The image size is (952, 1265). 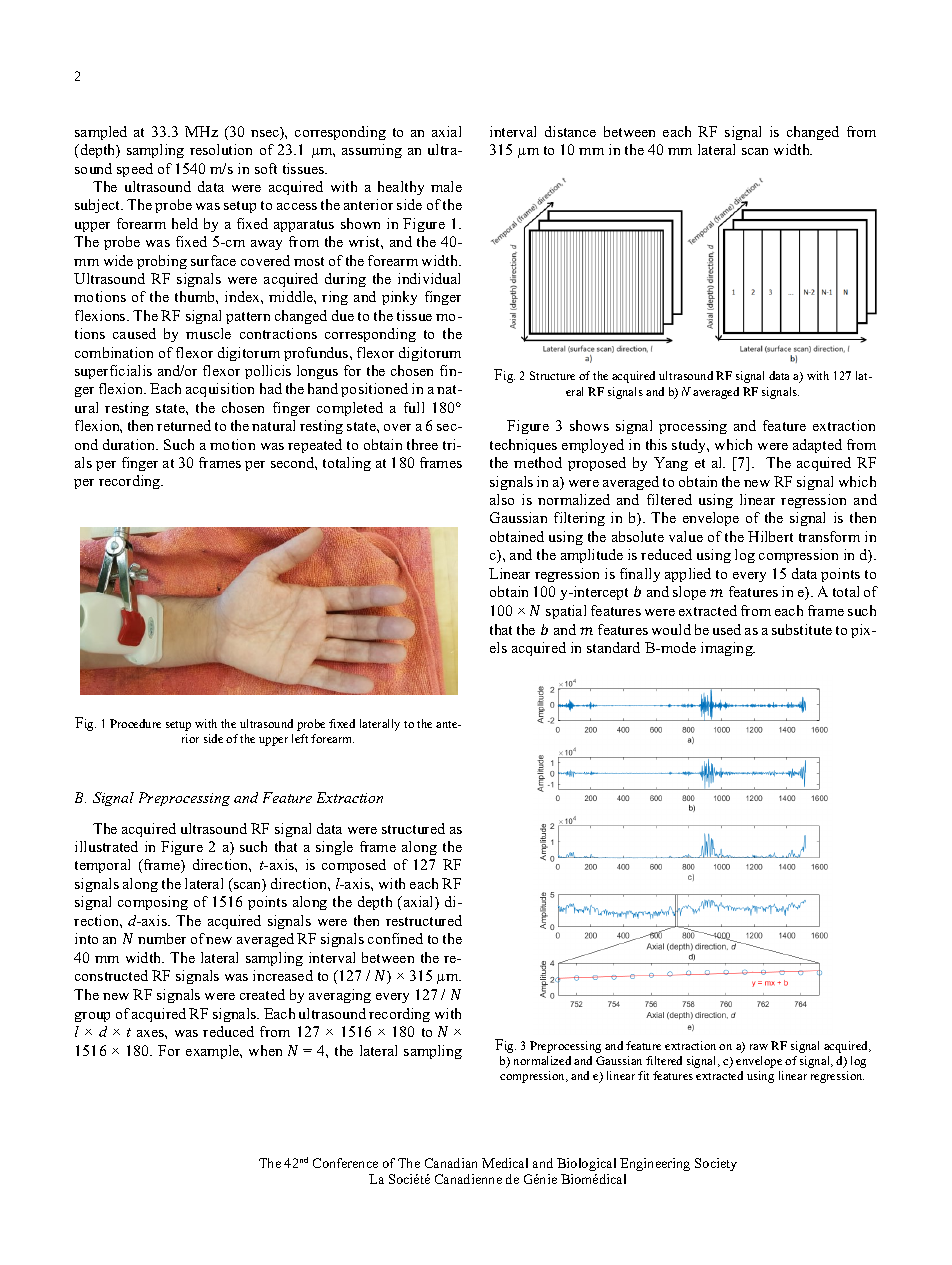 I want to click on adapted, so click(x=817, y=446).
